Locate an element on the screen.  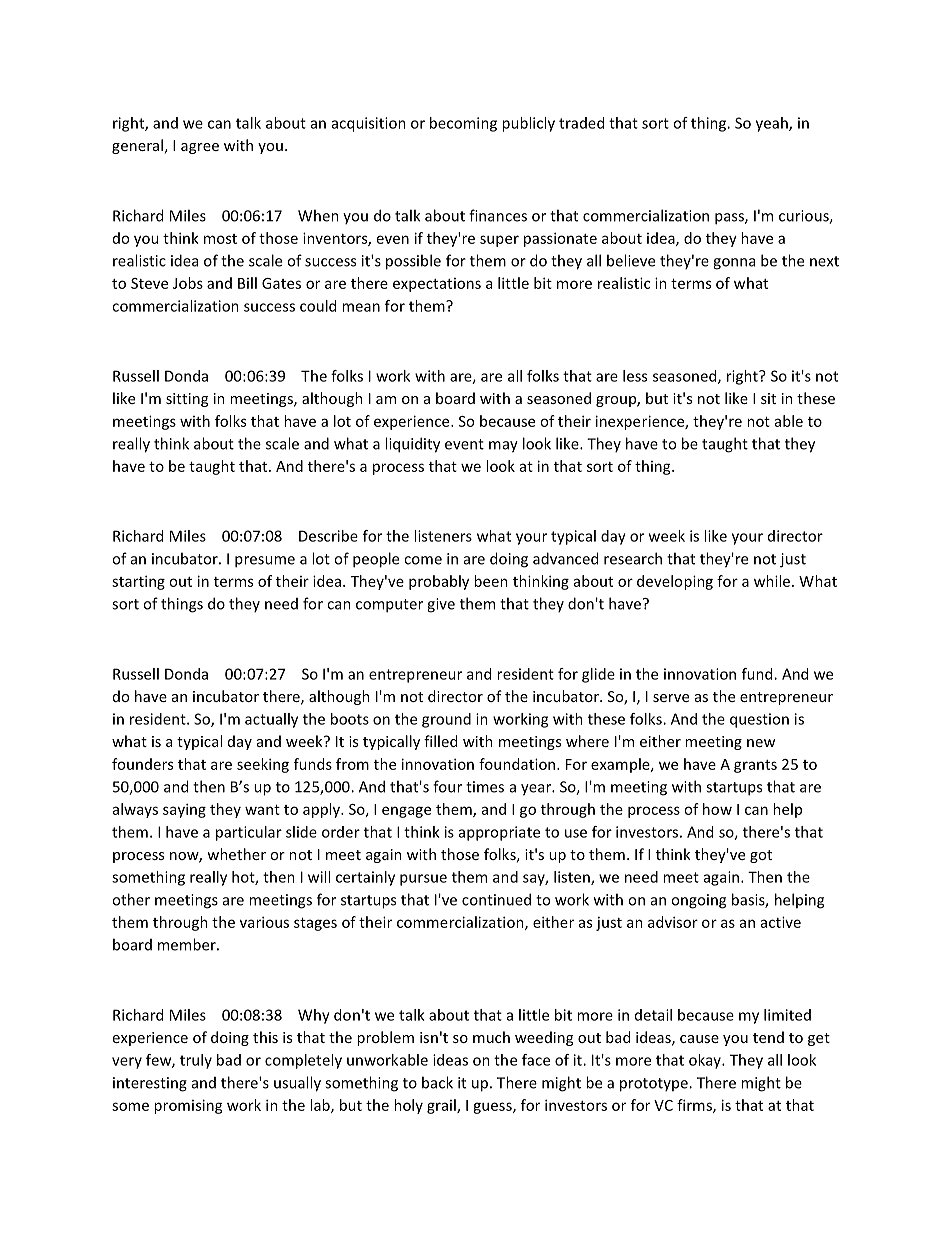
give is located at coordinates (441, 605).
